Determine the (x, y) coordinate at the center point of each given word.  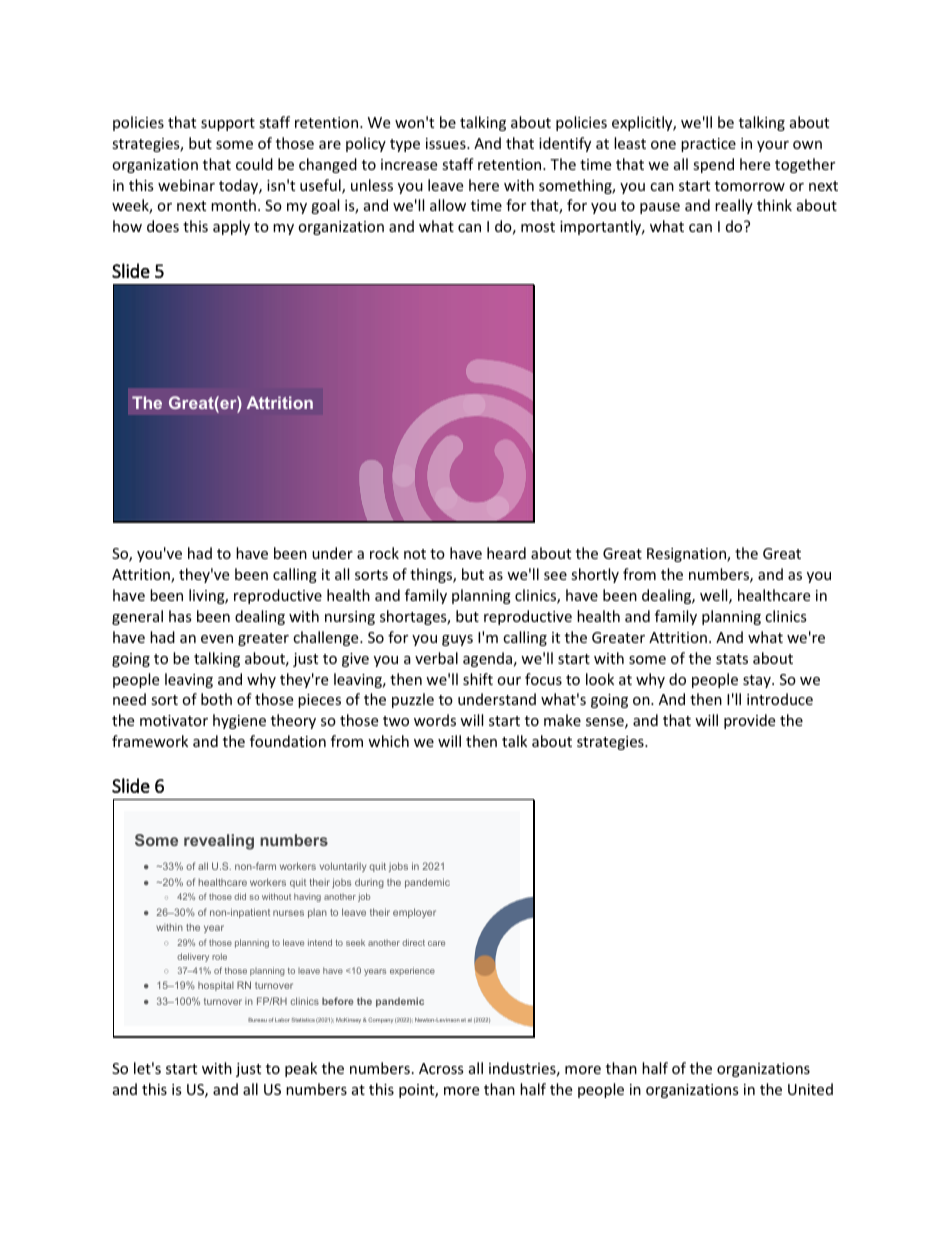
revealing (219, 842)
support (228, 124)
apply (231, 227)
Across (441, 1068)
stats (732, 659)
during (369, 883)
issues (447, 143)
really (734, 206)
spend (713, 165)
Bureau (257, 1020)
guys (457, 640)
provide (749, 721)
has (180, 616)
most (538, 227)
